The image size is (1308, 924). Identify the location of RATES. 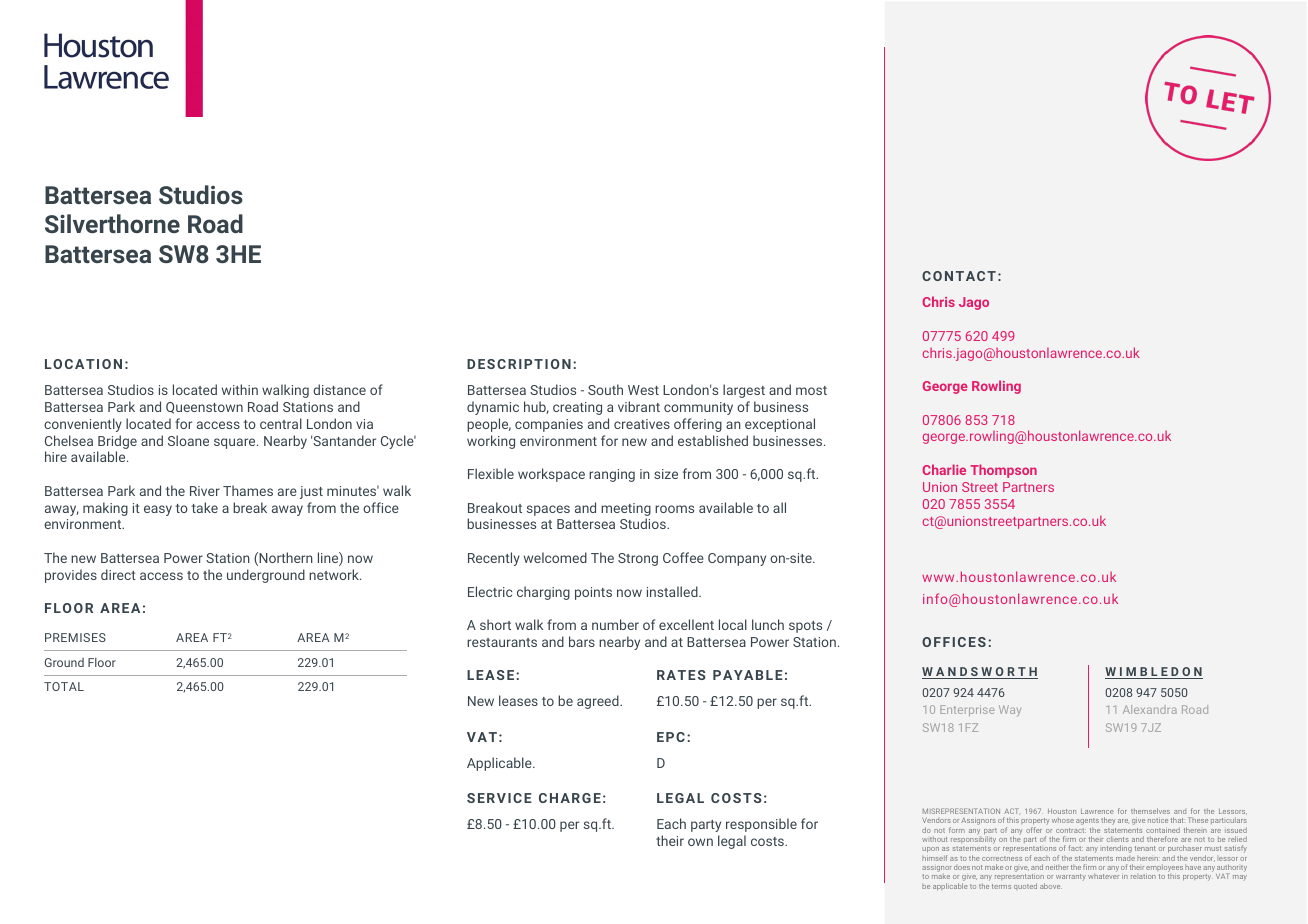
(681, 675).
